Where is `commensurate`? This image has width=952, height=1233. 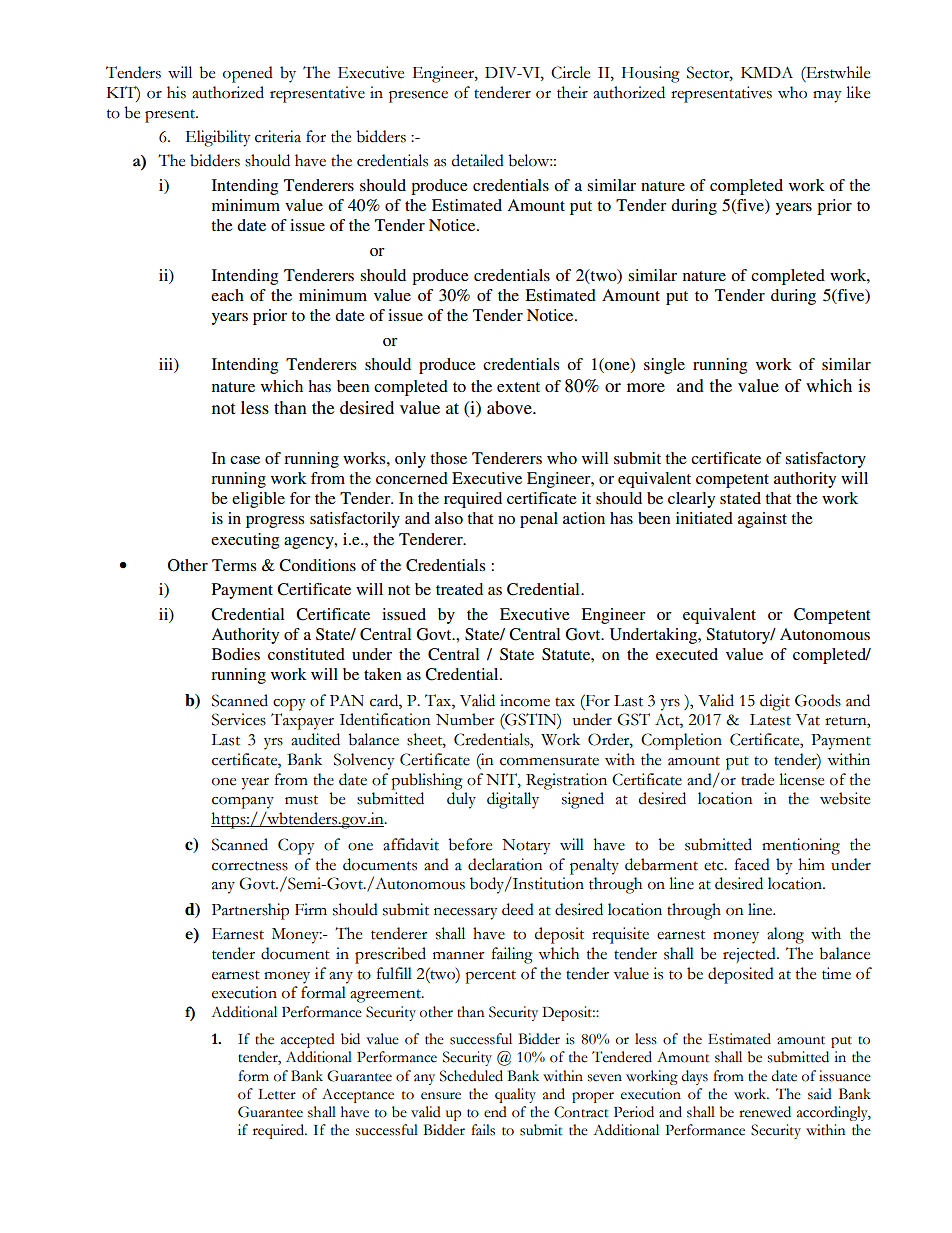
commensurate is located at coordinates (549, 761).
